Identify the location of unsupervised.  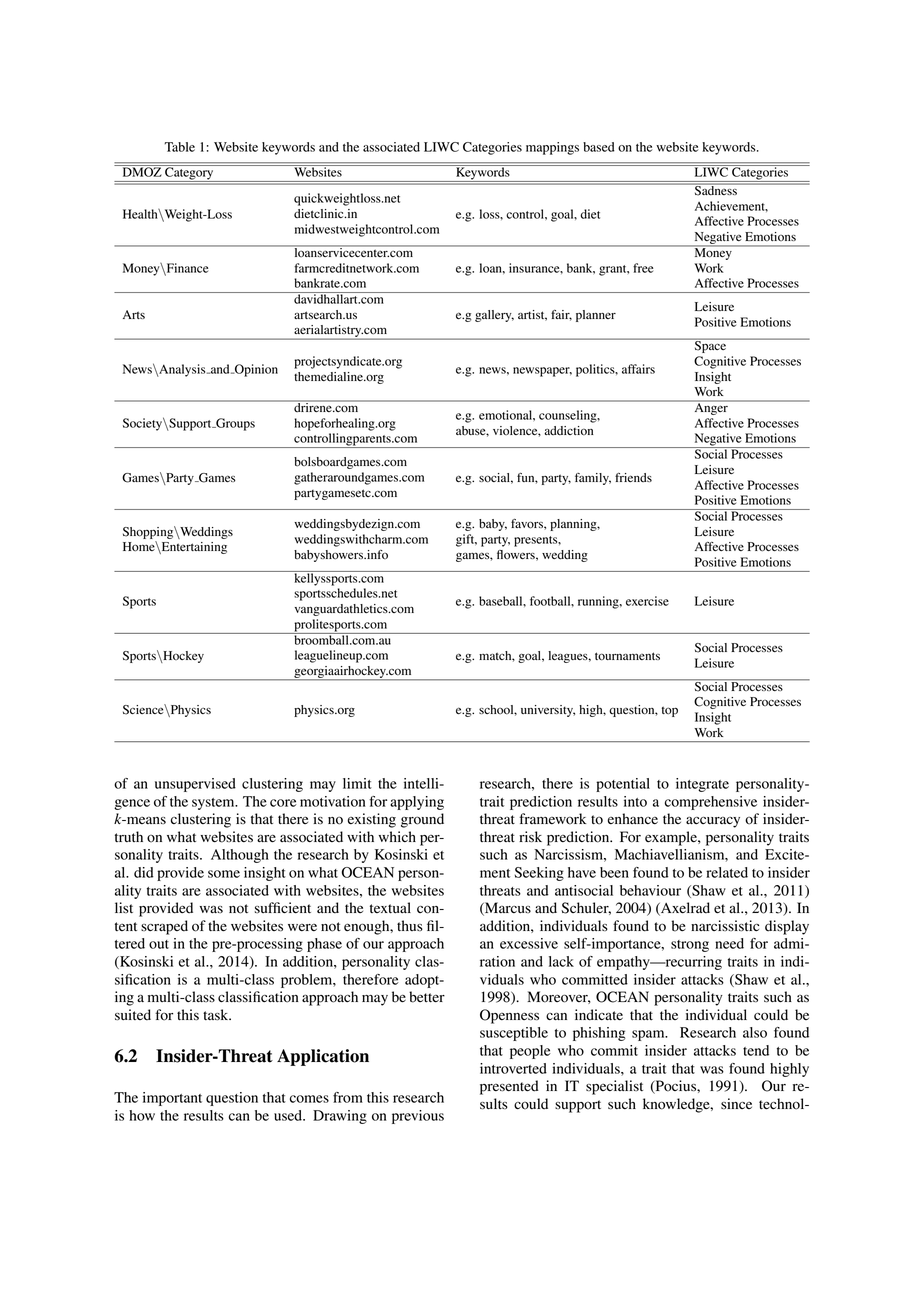
(195, 785).
